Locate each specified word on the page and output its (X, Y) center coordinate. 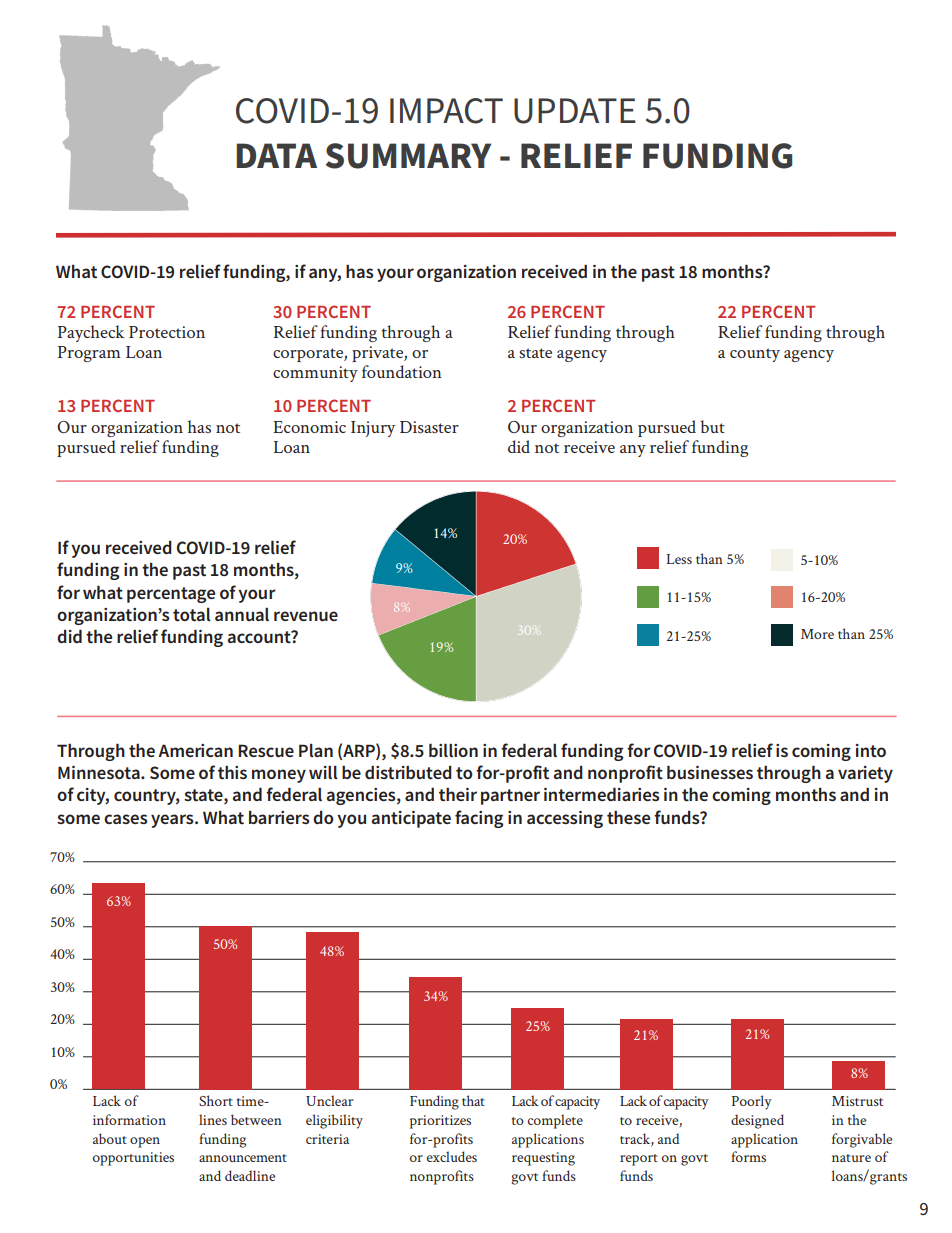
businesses (710, 772)
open (145, 1142)
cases (126, 819)
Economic (309, 427)
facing (479, 819)
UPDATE (575, 111)
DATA (276, 155)
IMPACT (446, 111)
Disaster (429, 427)
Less (679, 559)
